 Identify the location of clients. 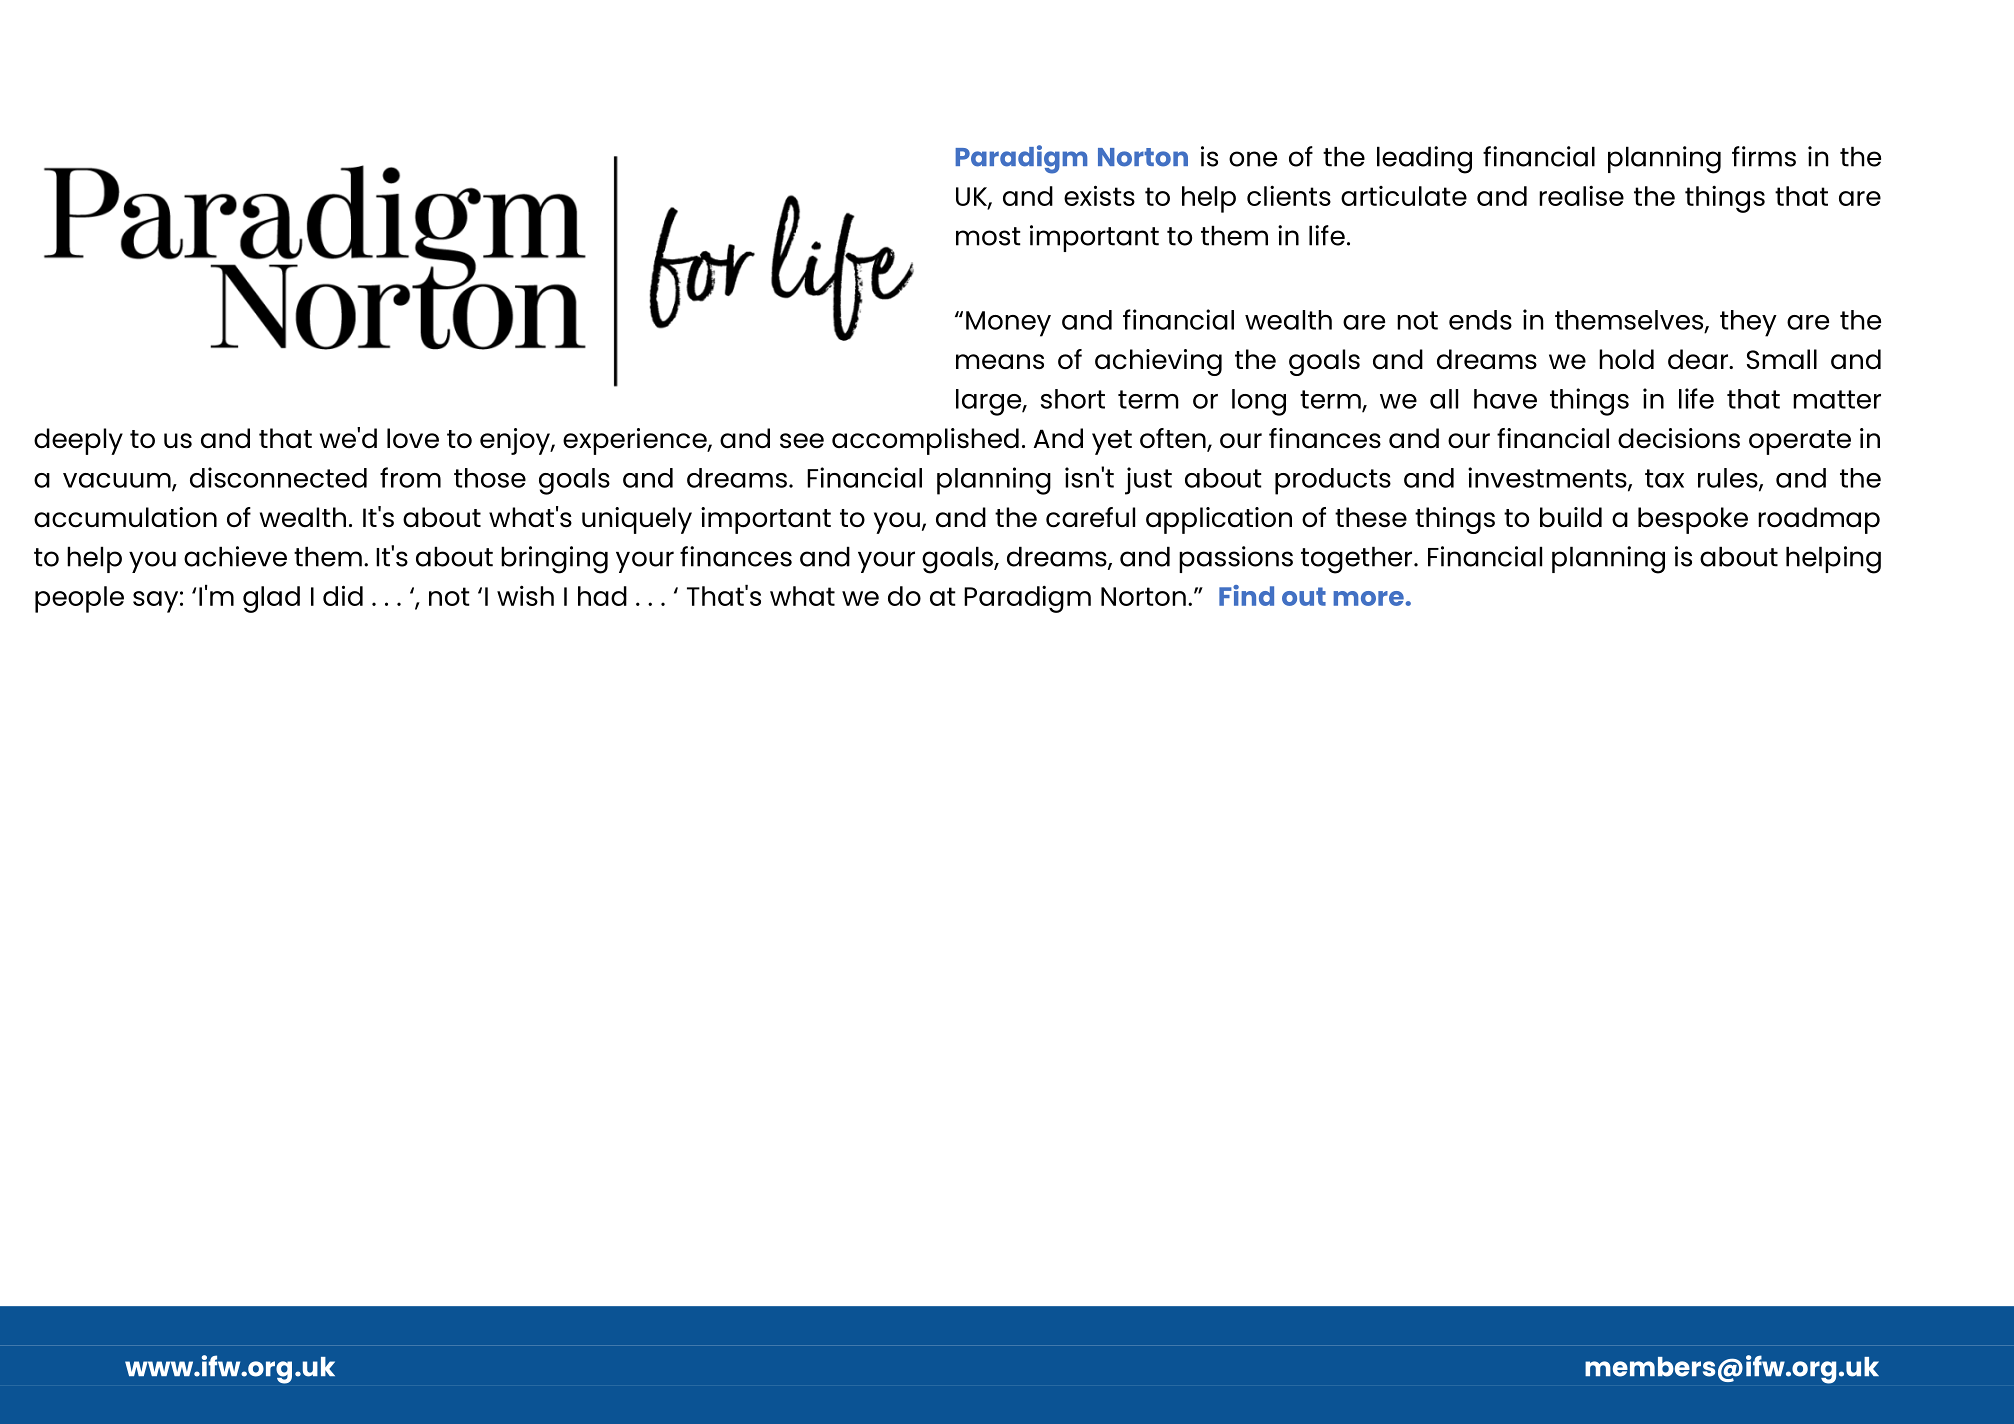
(1289, 195).
